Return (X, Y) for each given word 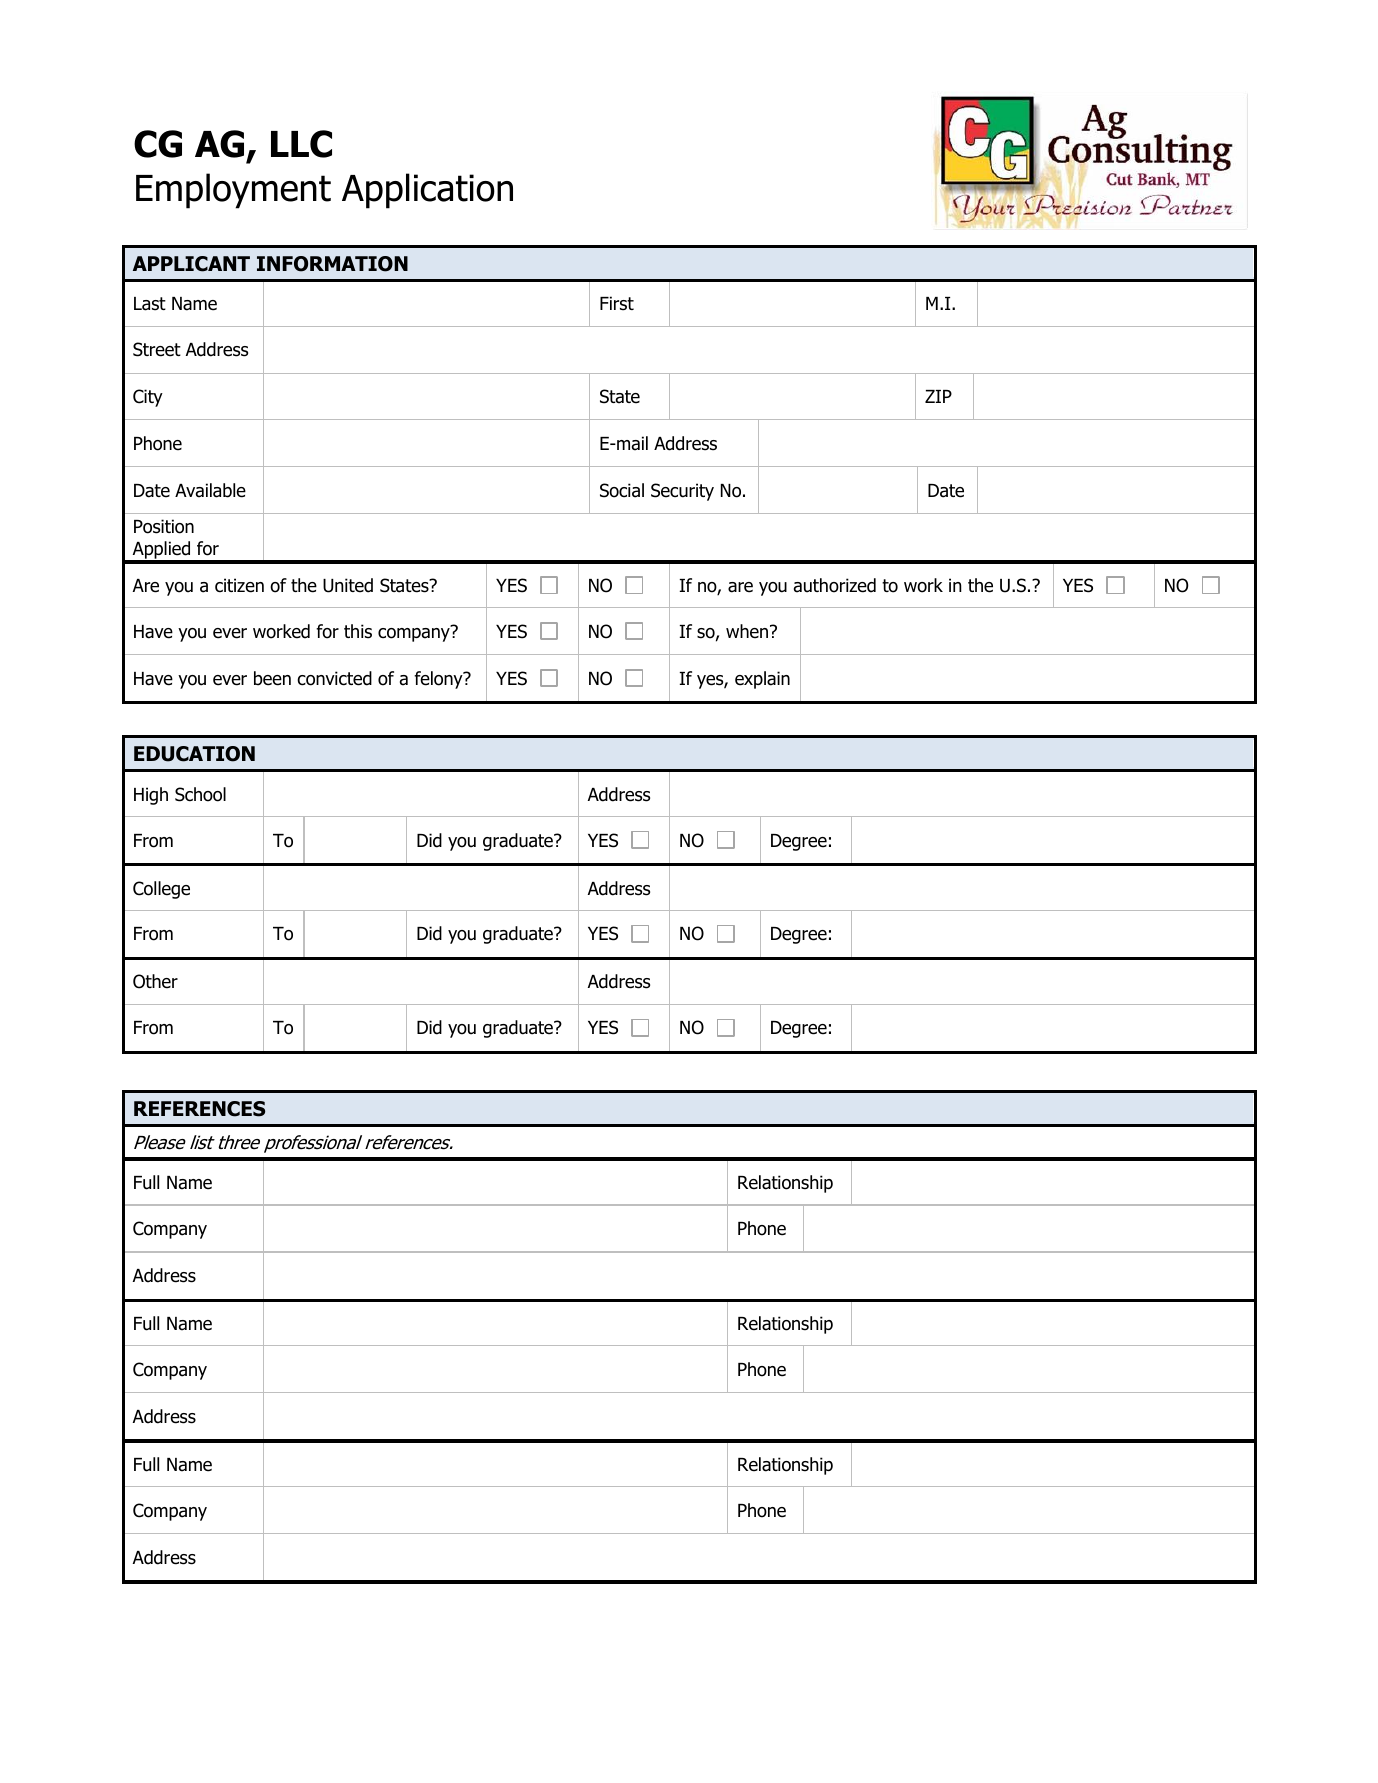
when (748, 631)
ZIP (938, 396)
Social (622, 490)
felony (439, 680)
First (617, 303)
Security (682, 492)
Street (157, 349)
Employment (233, 191)
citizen (239, 585)
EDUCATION (194, 754)
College (161, 890)
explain (762, 680)
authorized (835, 585)
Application (427, 191)
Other (155, 981)
